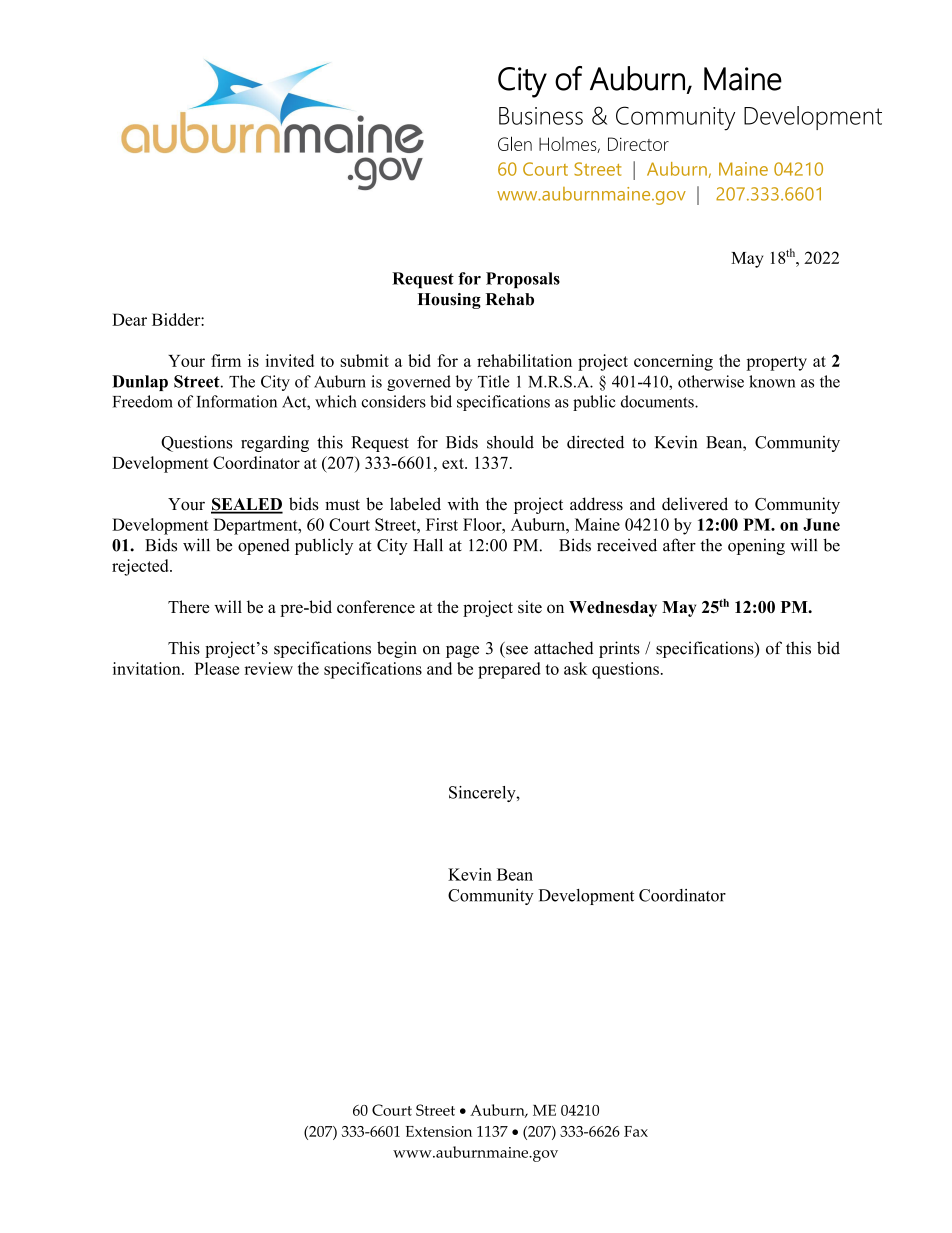 The width and height of the document is (952, 1233). I want to click on delivered, so click(695, 504).
